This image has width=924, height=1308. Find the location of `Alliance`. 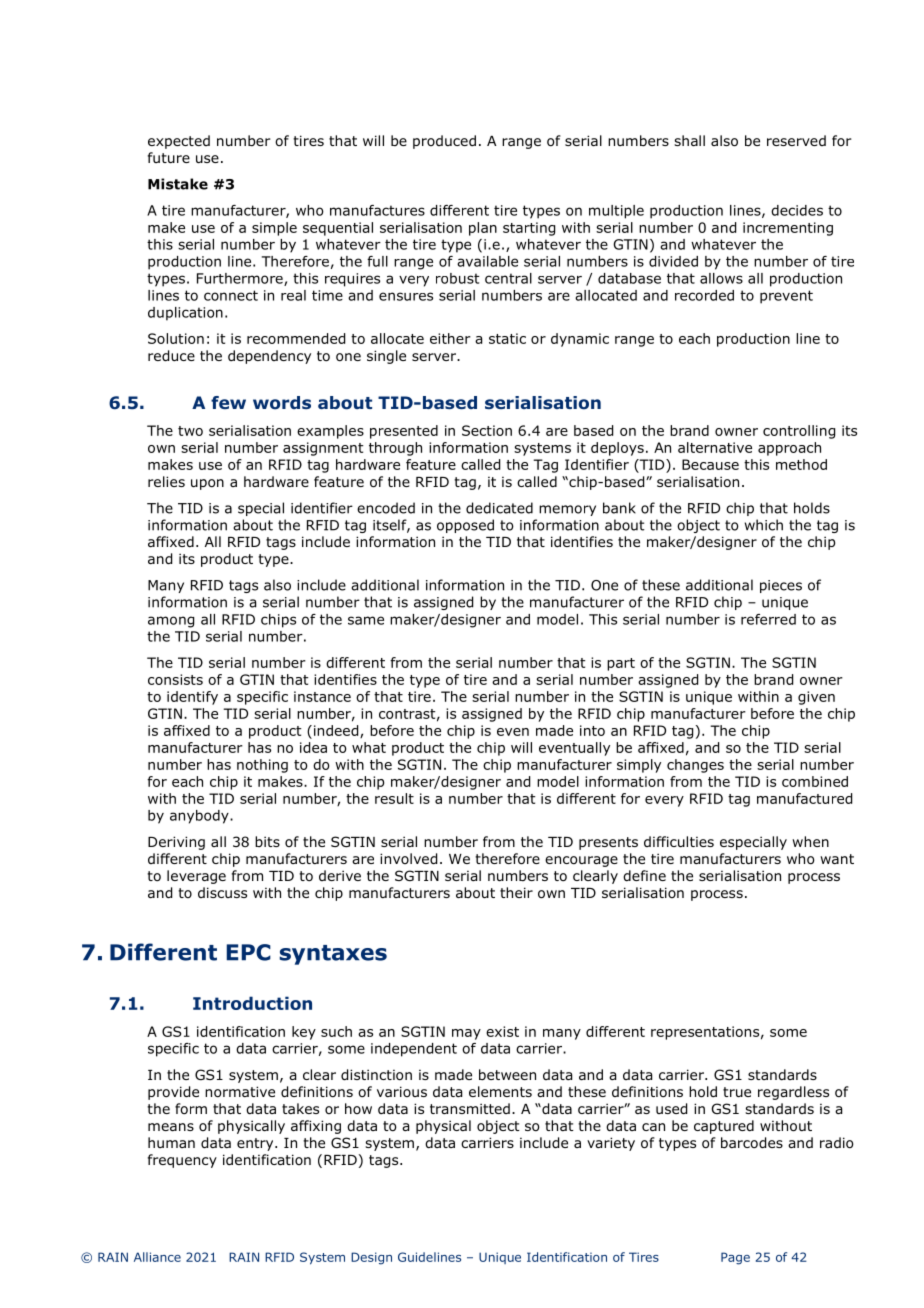

Alliance is located at coordinates (157, 1257).
